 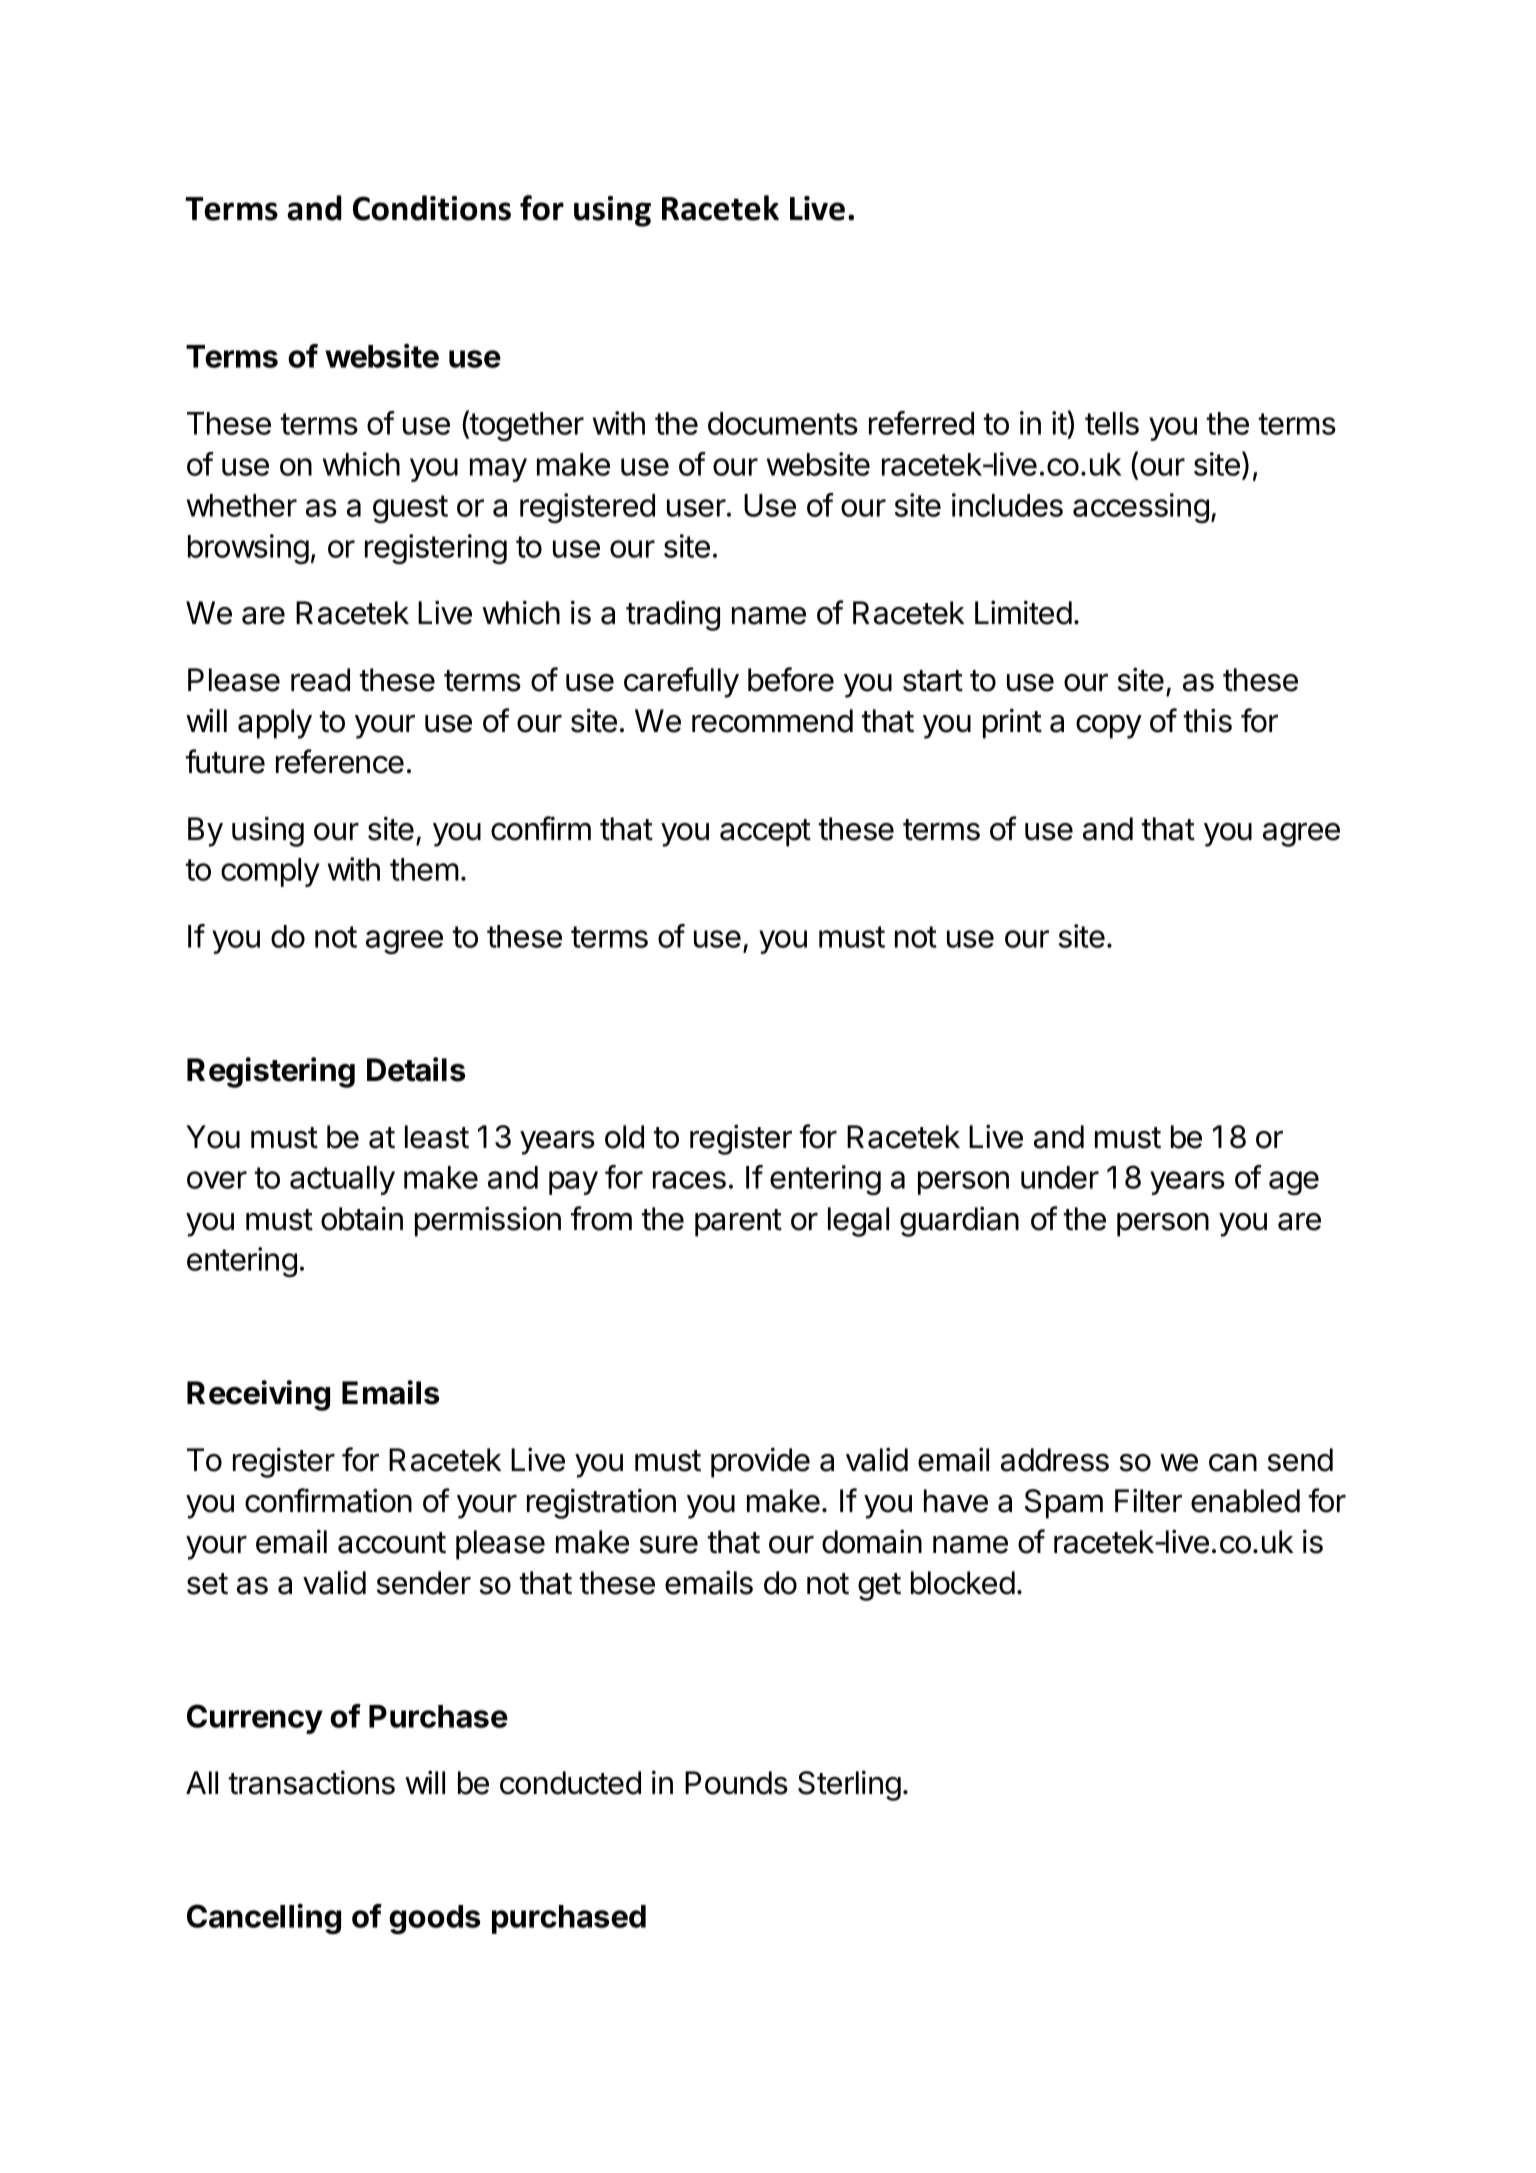 What do you see at coordinates (783, 423) in the document?
I see `documents` at bounding box center [783, 423].
